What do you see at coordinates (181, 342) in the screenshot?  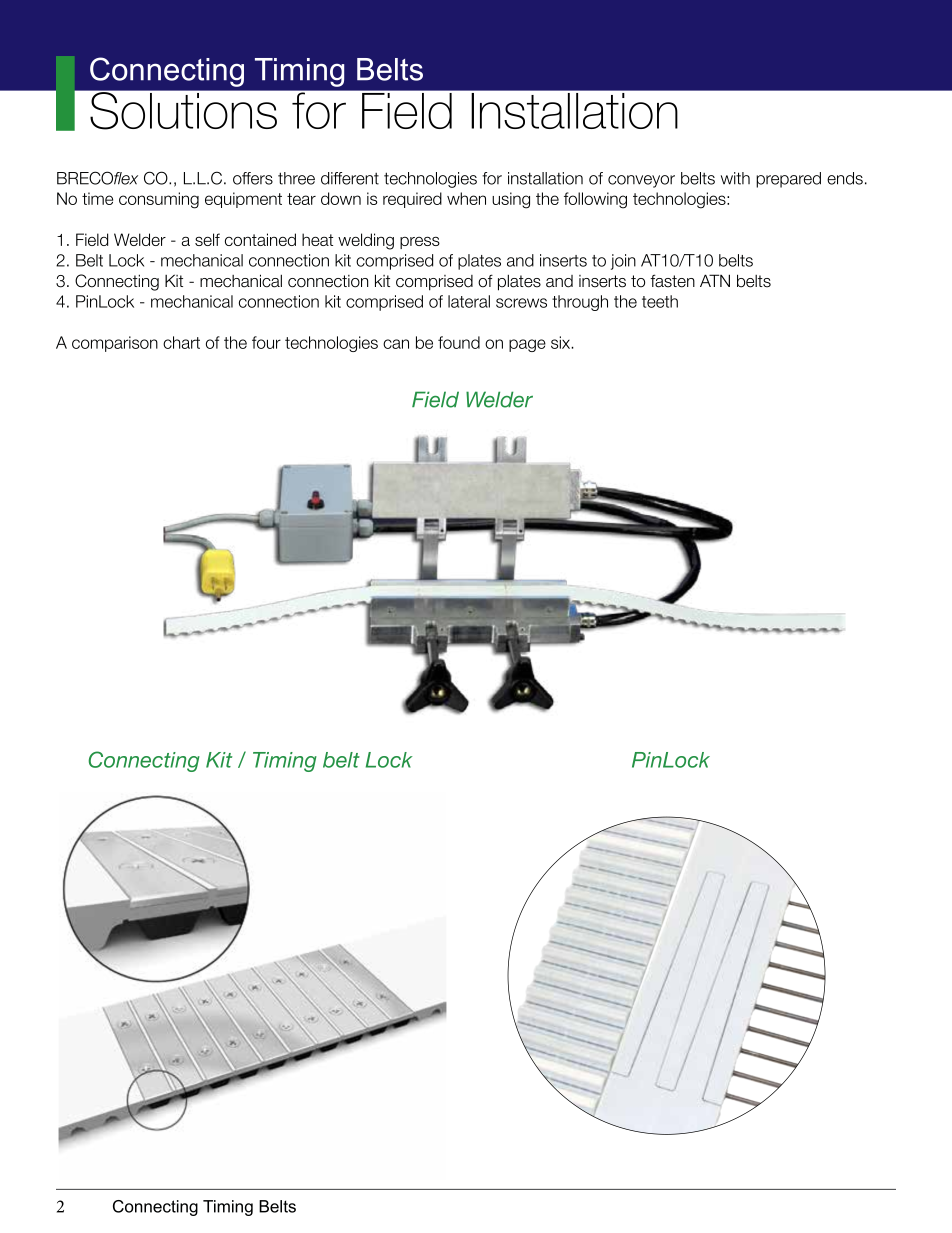 I see `chart` at bounding box center [181, 342].
